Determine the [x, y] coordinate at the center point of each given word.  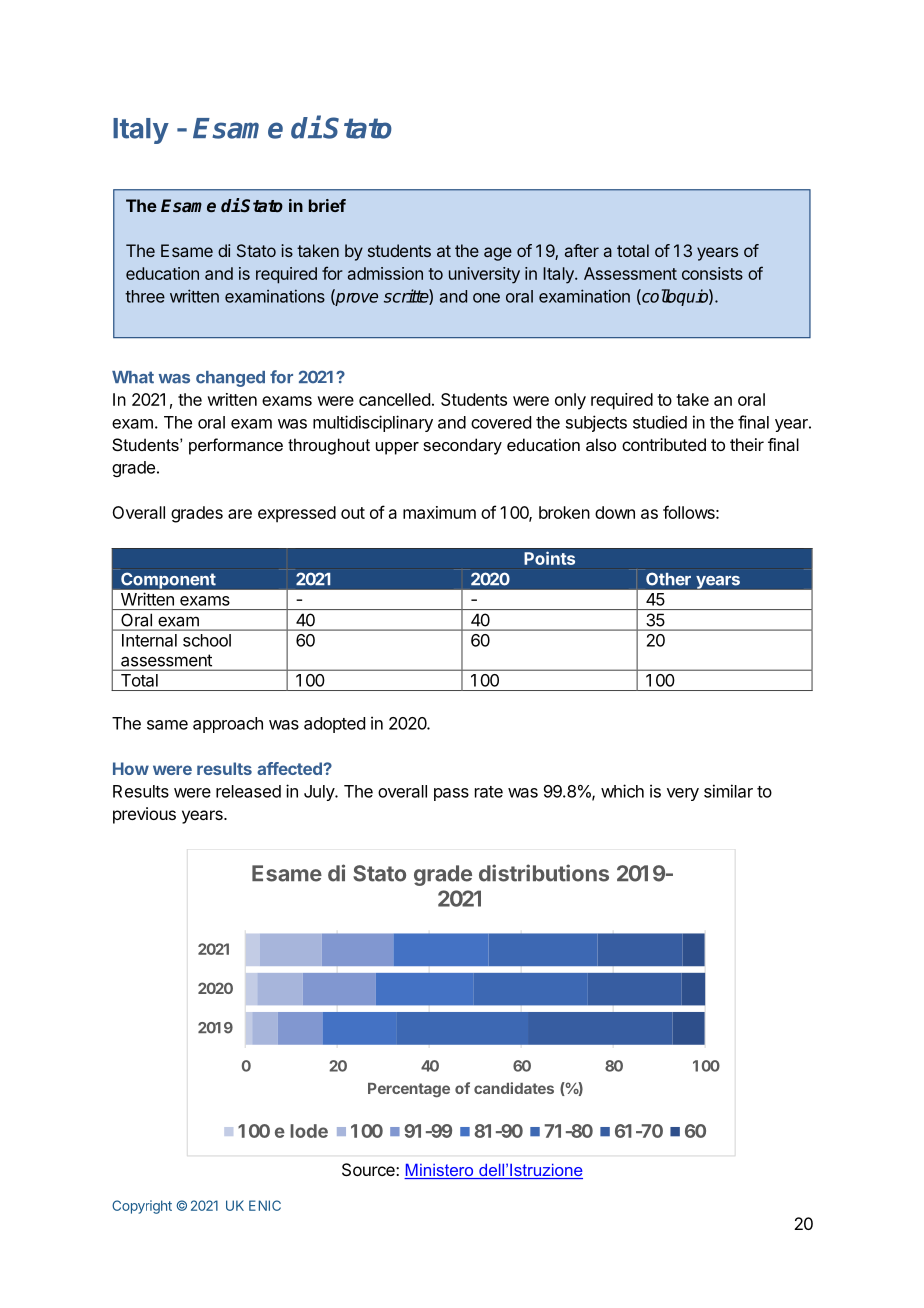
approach [228, 725]
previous [144, 815]
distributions [544, 873]
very [683, 794]
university [484, 275]
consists [712, 273]
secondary [462, 446]
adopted [334, 725]
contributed [664, 444]
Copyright [142, 1207]
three [145, 296]
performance [236, 446]
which [622, 791]
